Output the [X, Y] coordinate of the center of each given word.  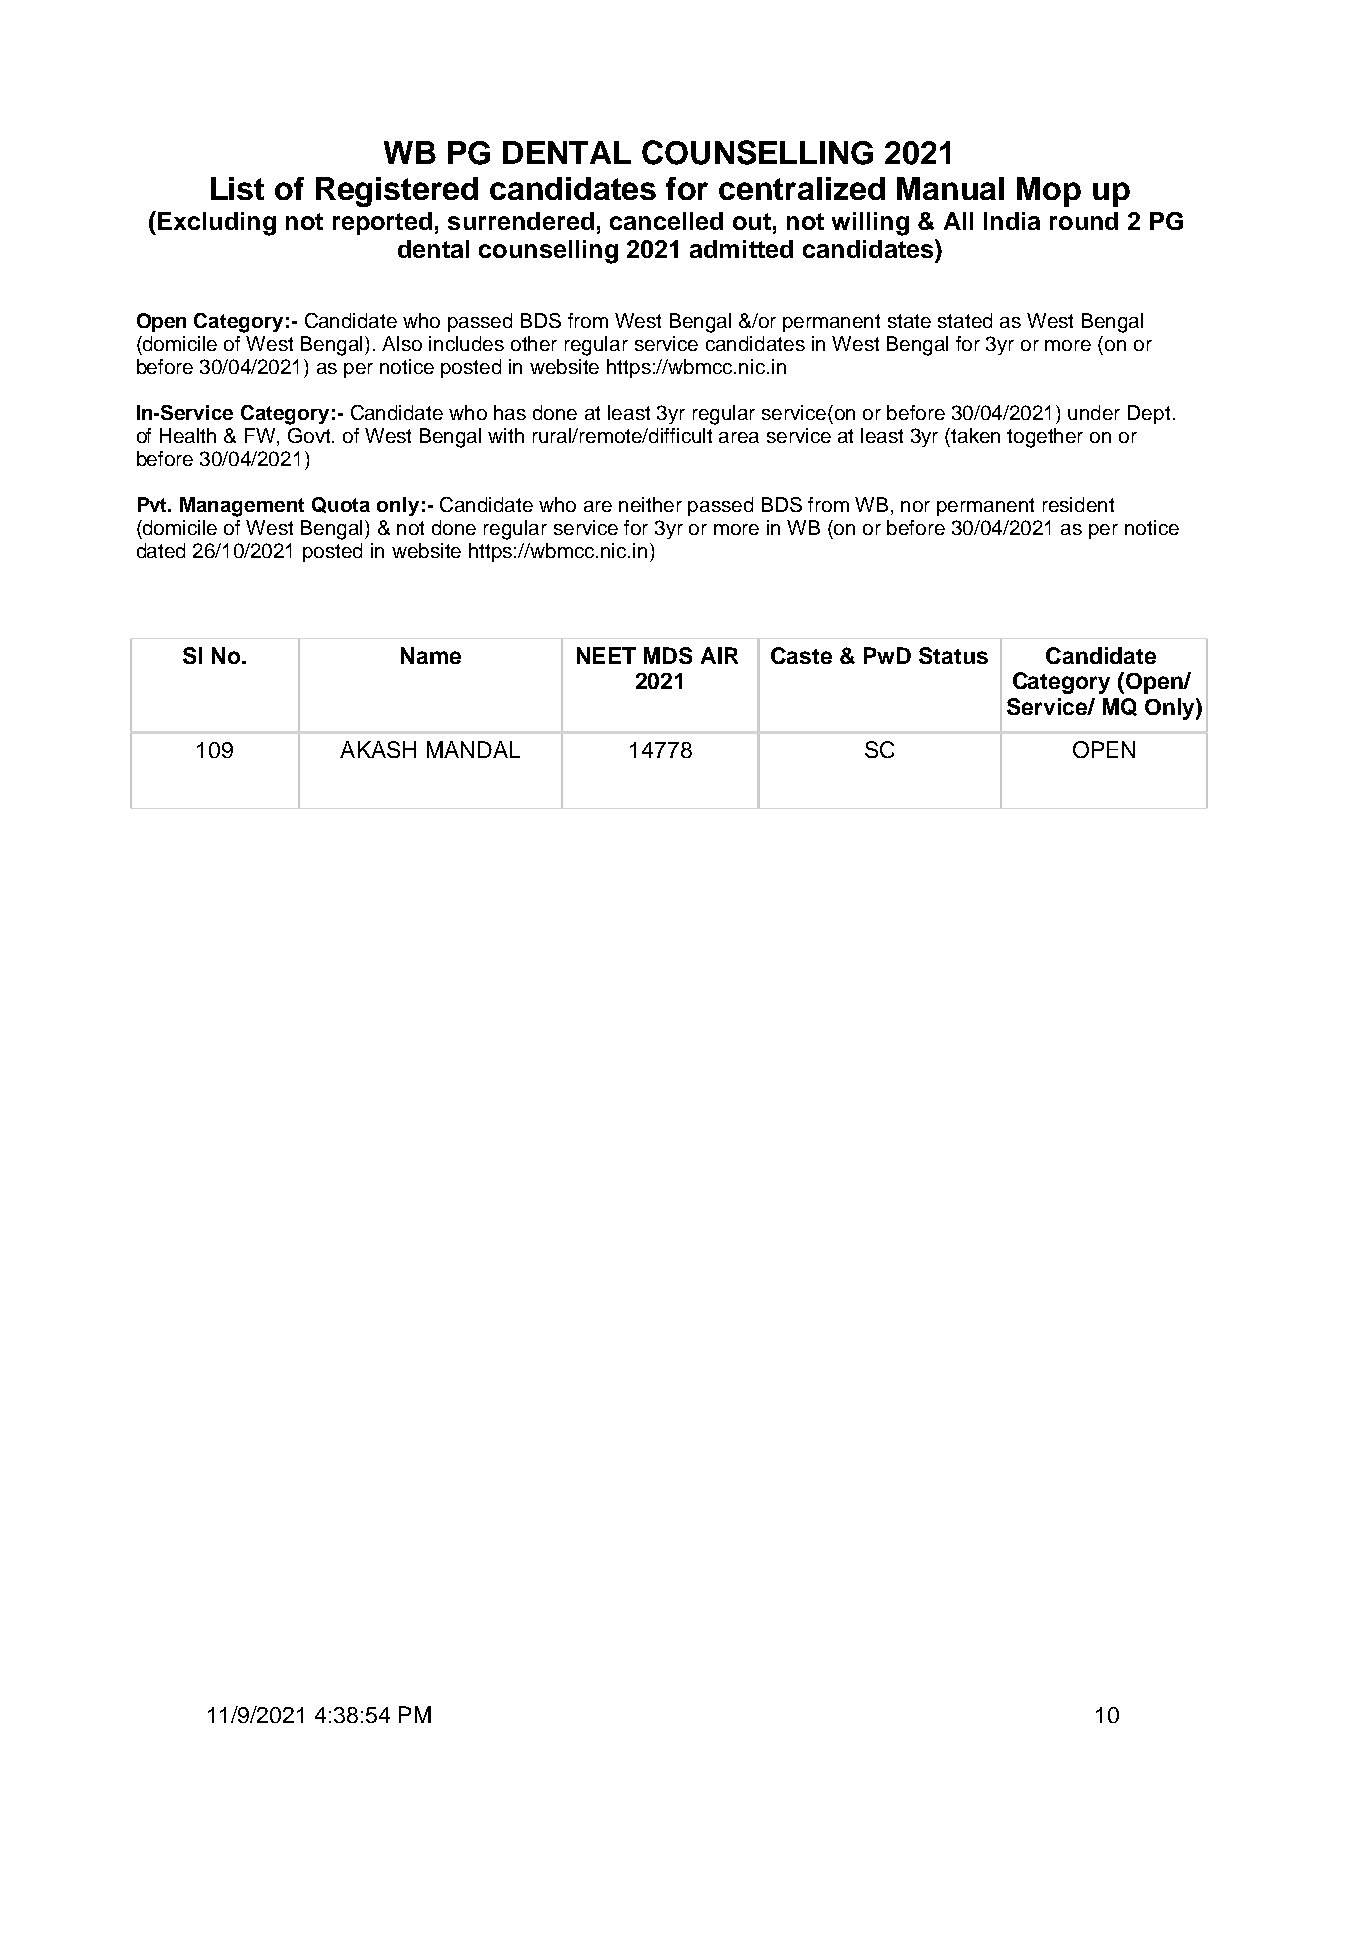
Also [402, 343]
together [1045, 438]
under [1094, 412]
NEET [606, 655]
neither [650, 504]
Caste [801, 655]
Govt [311, 435]
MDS [668, 655]
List [237, 188]
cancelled [666, 221]
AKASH [378, 749]
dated [161, 550]
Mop [1049, 192]
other [534, 343]
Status [953, 655]
